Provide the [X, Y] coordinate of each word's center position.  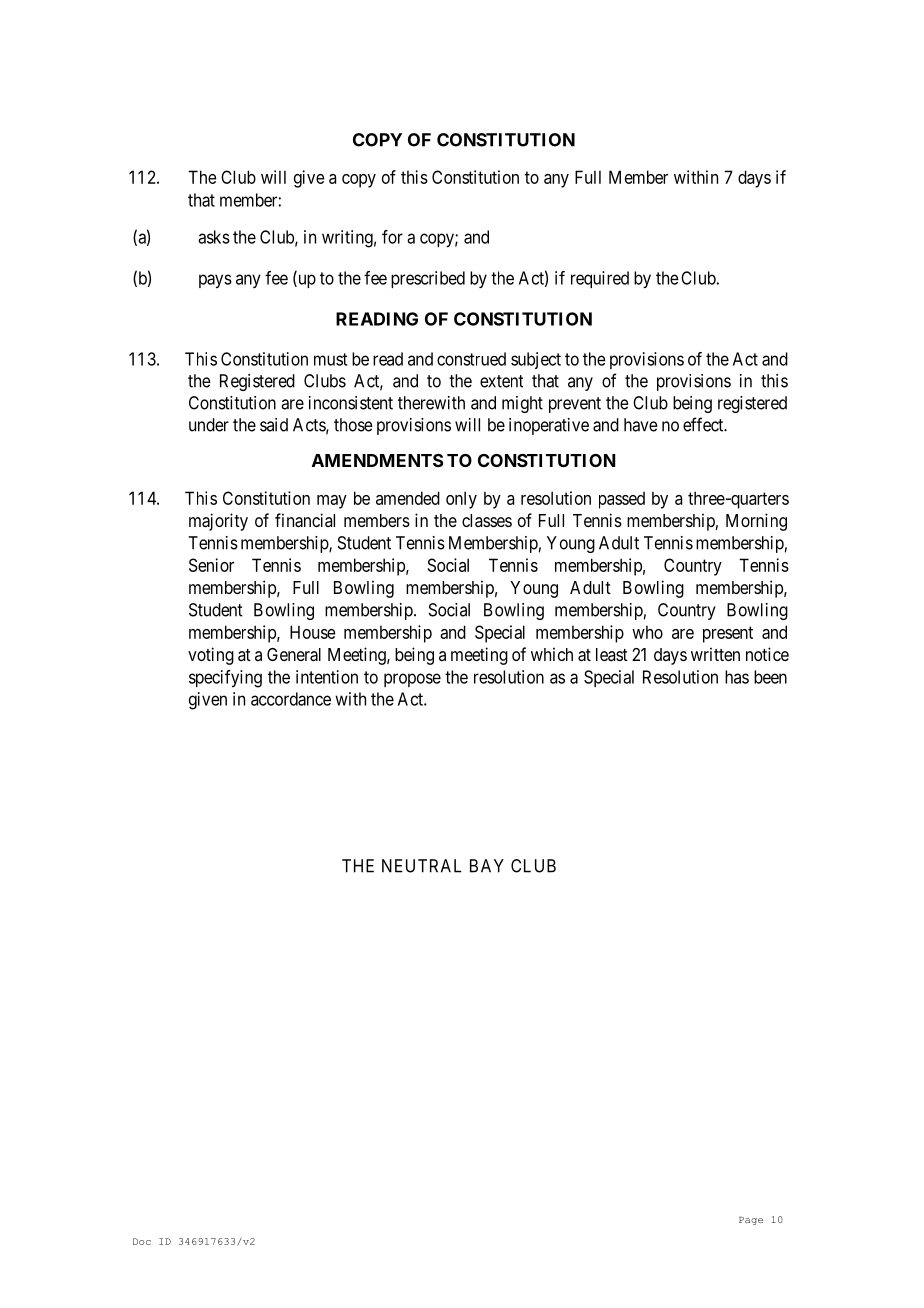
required [600, 279]
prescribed [428, 279]
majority [218, 522]
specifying [225, 679]
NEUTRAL [422, 866]
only [461, 500]
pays [215, 281]
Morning [756, 522]
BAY [487, 866]
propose [412, 680]
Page [751, 1221]
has [737, 677]
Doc [142, 1241]
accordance [291, 699]
